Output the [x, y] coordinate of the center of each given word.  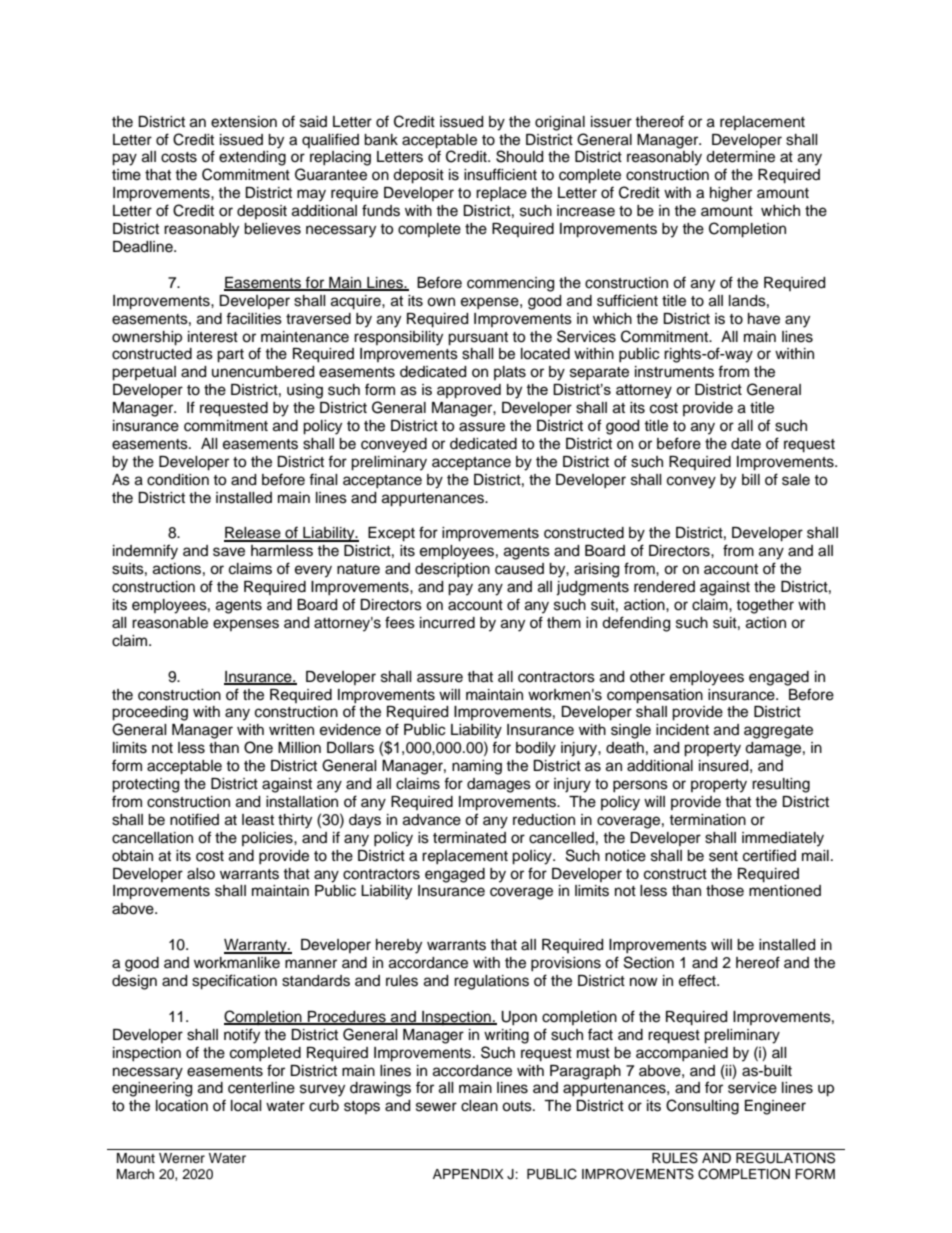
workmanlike [237, 963]
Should [519, 156]
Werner [182, 1158]
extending [252, 158]
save [229, 552]
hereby [399, 946]
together [765, 606]
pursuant [478, 339]
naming [477, 767]
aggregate [778, 732]
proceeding [150, 713]
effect [698, 980]
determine [740, 157]
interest [213, 337]
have [764, 319]
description [452, 570]
